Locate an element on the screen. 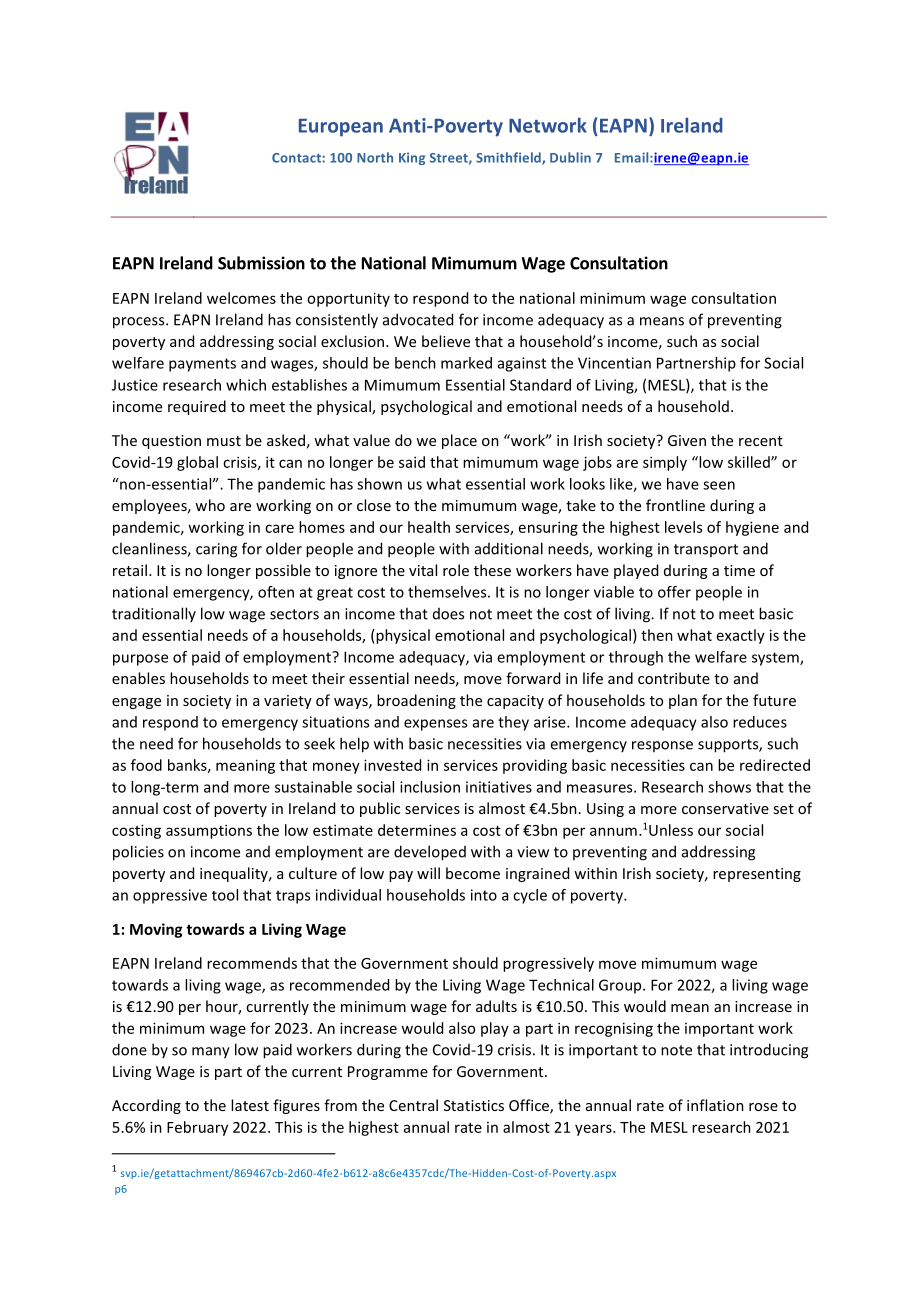 The image size is (924, 1308). does is located at coordinates (448, 614).
